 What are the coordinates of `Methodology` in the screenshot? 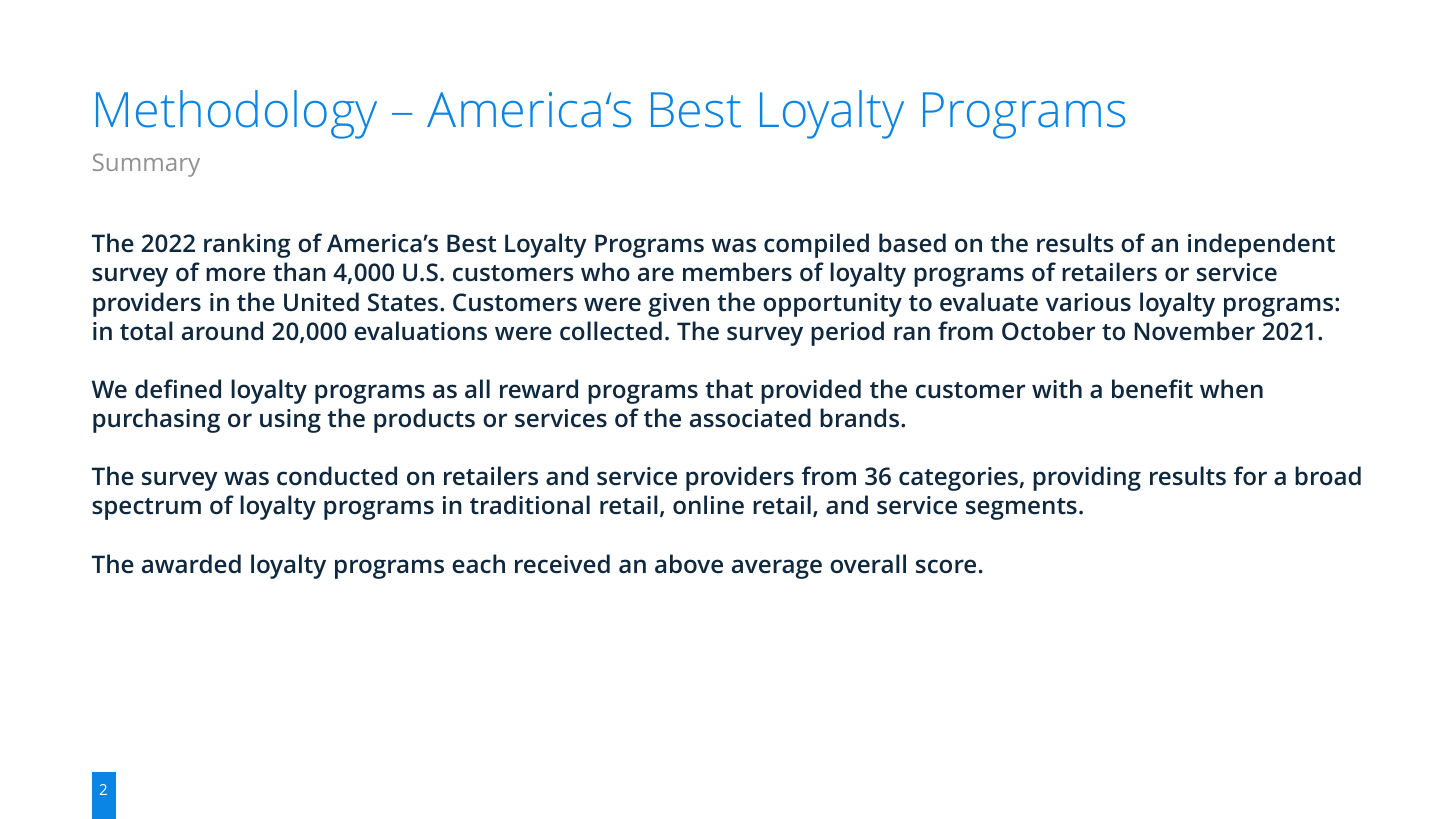 It's located at (236, 114).
